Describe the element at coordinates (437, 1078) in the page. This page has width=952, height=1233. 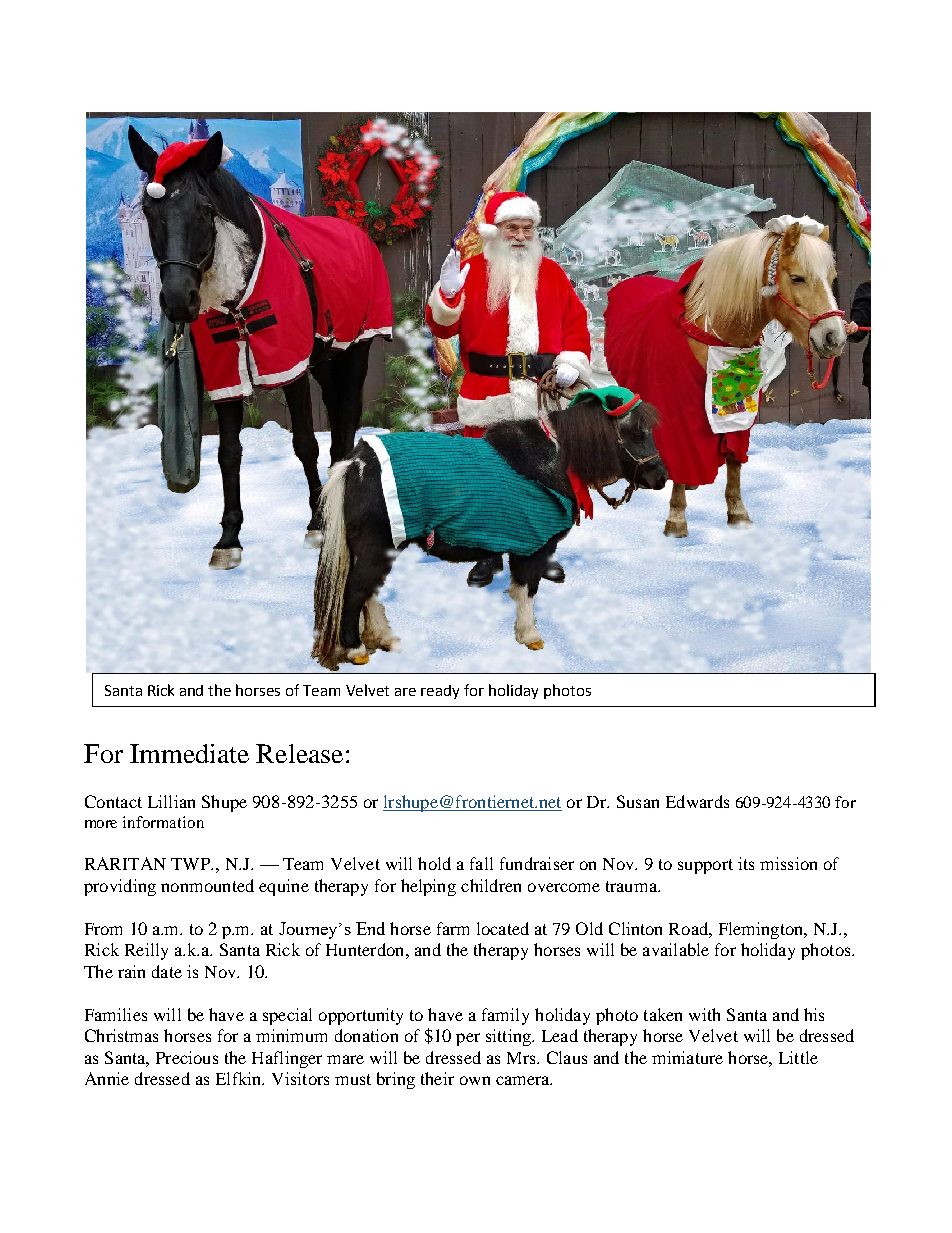
I see `their` at that location.
